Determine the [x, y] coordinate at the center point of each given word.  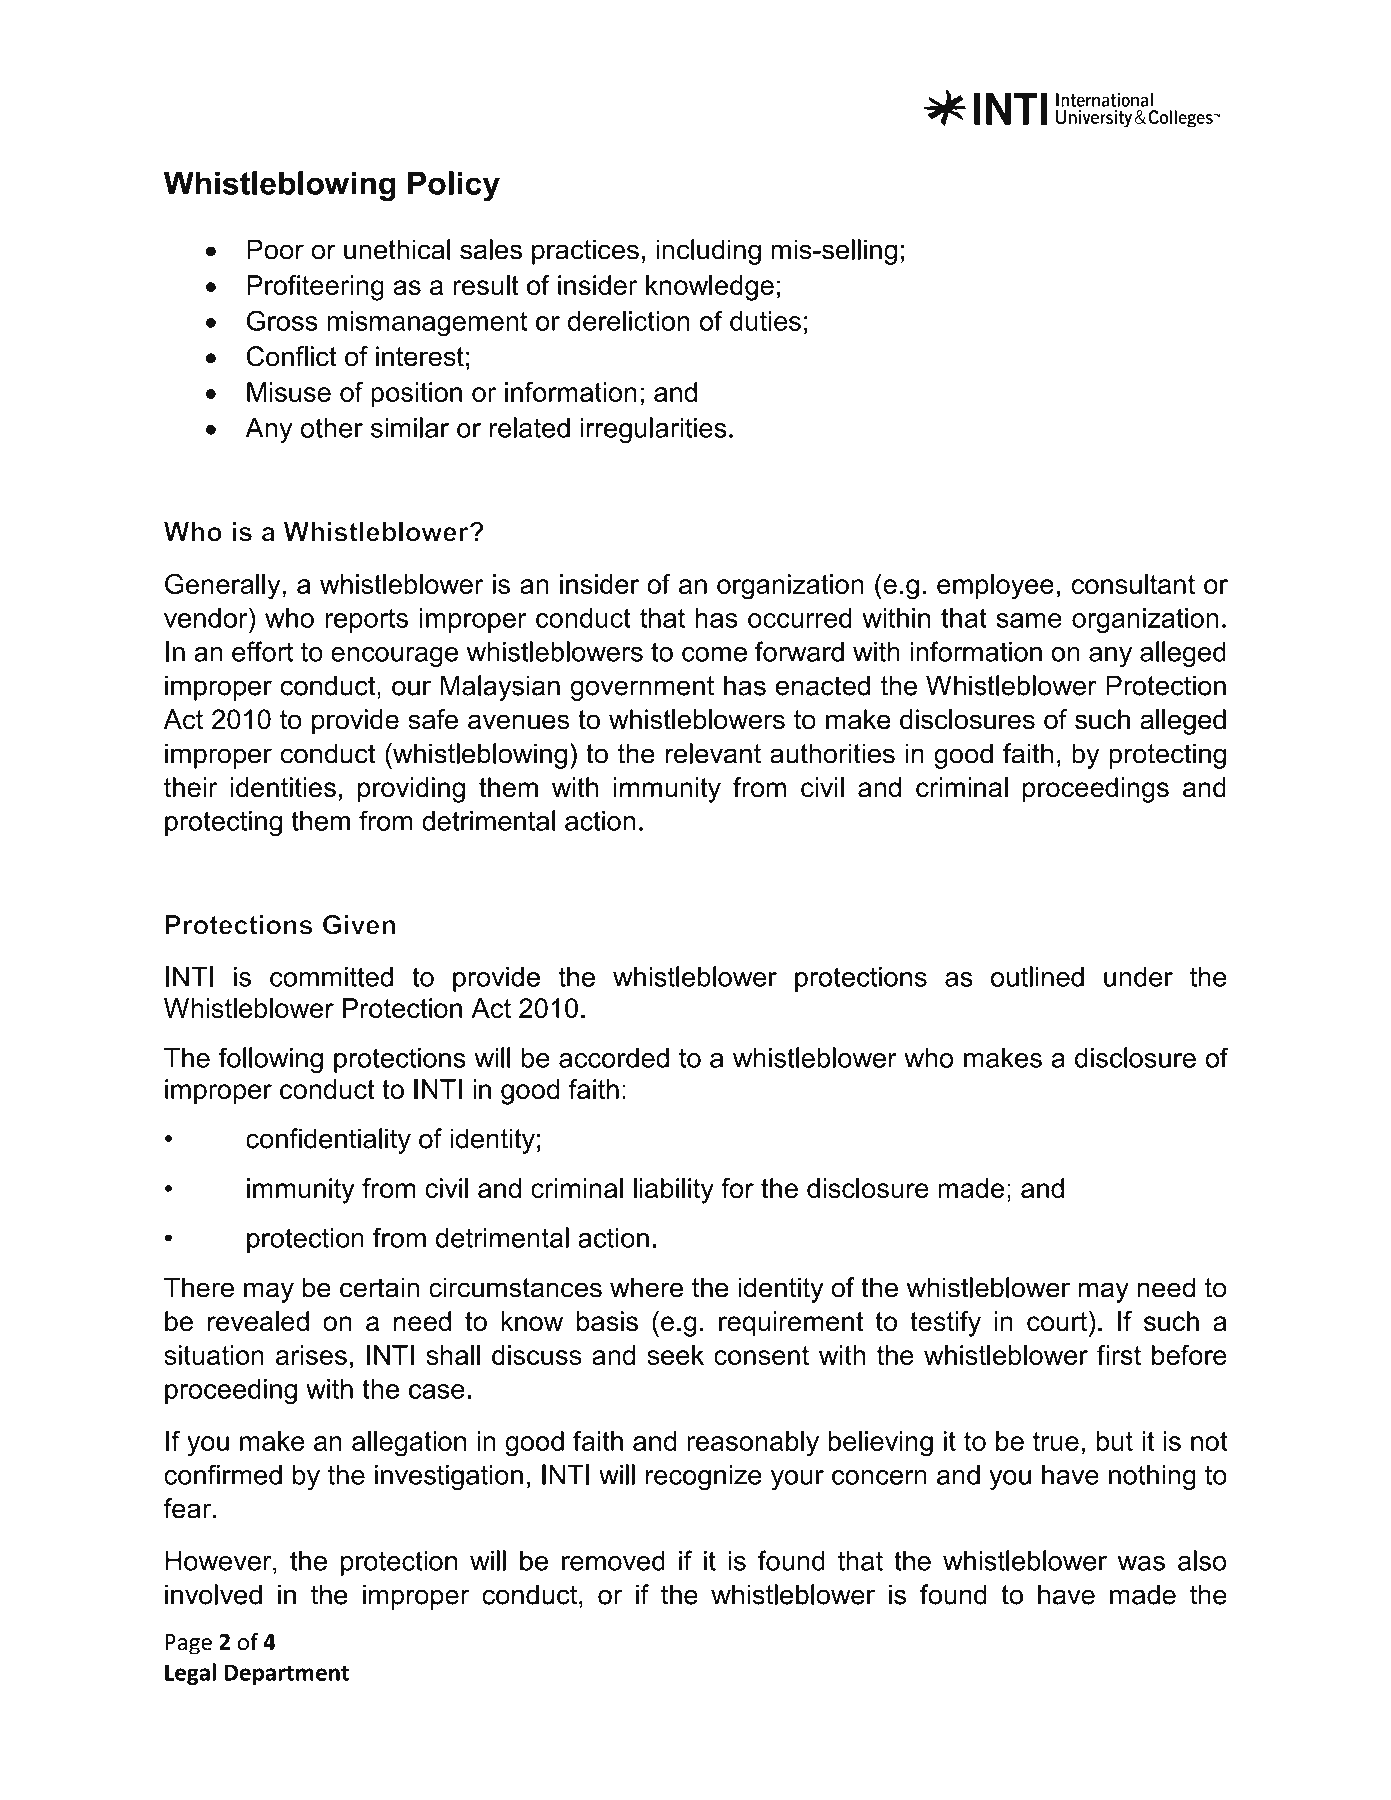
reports [366, 621]
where [646, 1287]
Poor [275, 249]
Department [287, 1674]
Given [359, 924]
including [709, 252]
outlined [1037, 976]
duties [765, 321]
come [714, 654]
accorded [614, 1058]
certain [379, 1287]
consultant [1133, 584]
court [1057, 1322]
